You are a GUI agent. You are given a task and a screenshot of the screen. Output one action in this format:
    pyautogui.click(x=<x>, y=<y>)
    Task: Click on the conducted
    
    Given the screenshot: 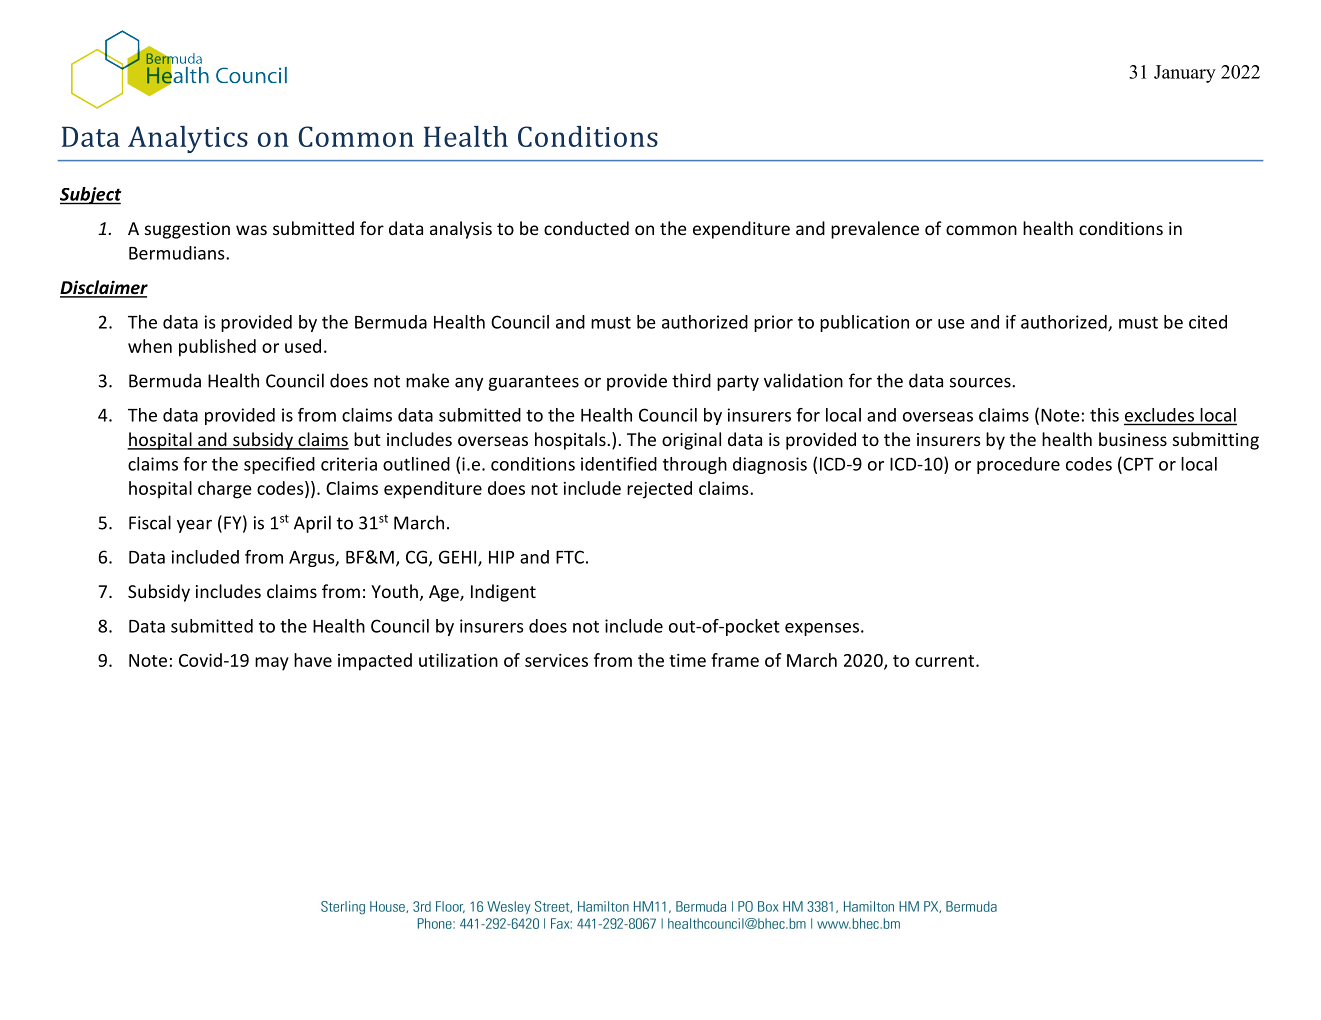 What is the action you would take?
    pyautogui.click(x=586, y=228)
